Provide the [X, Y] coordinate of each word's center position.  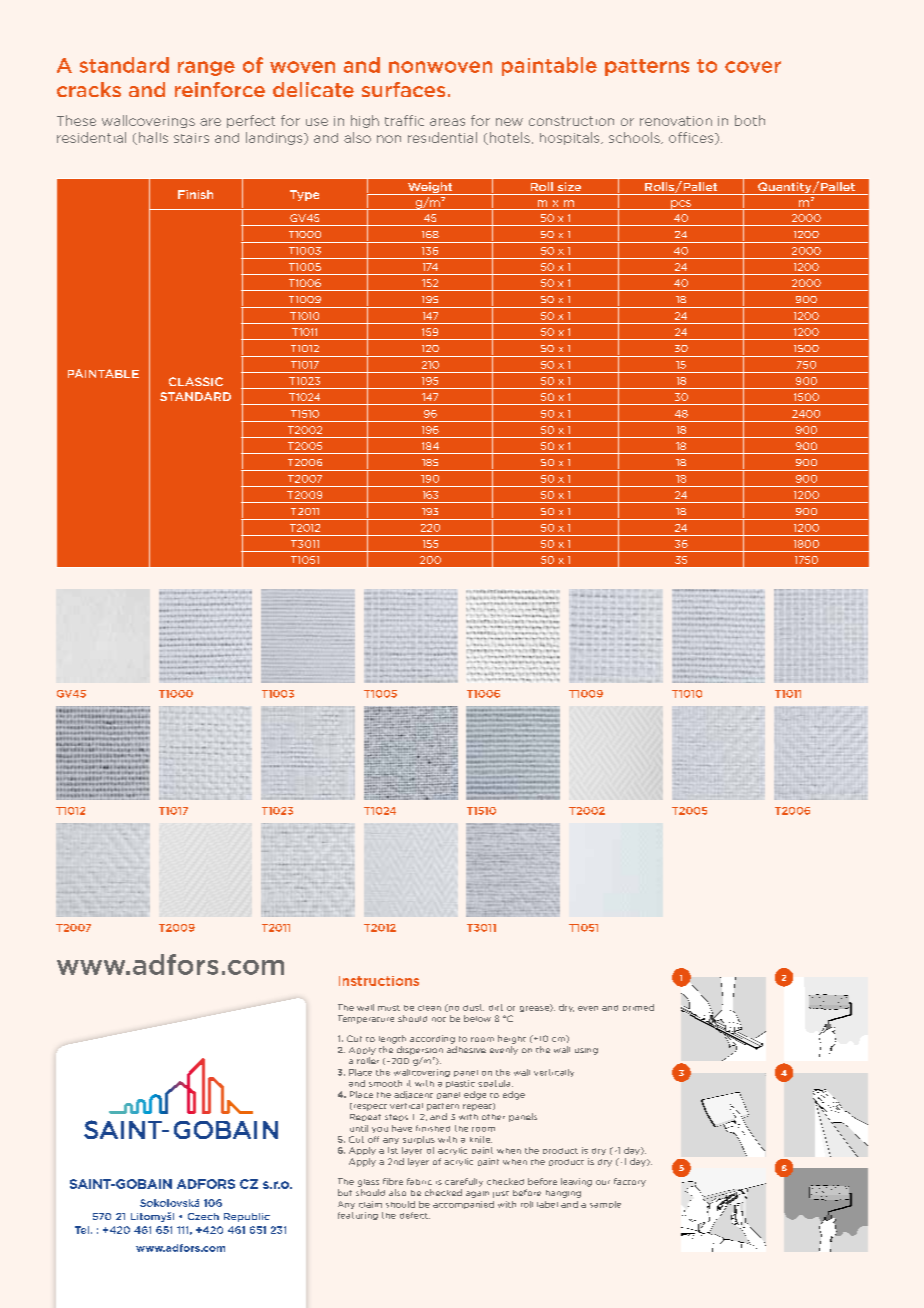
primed [638, 1007]
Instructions [379, 981]
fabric [419, 1181]
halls [153, 137]
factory [630, 1182]
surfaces [403, 89]
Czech [203, 1216]
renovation [676, 121]
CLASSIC [196, 381]
